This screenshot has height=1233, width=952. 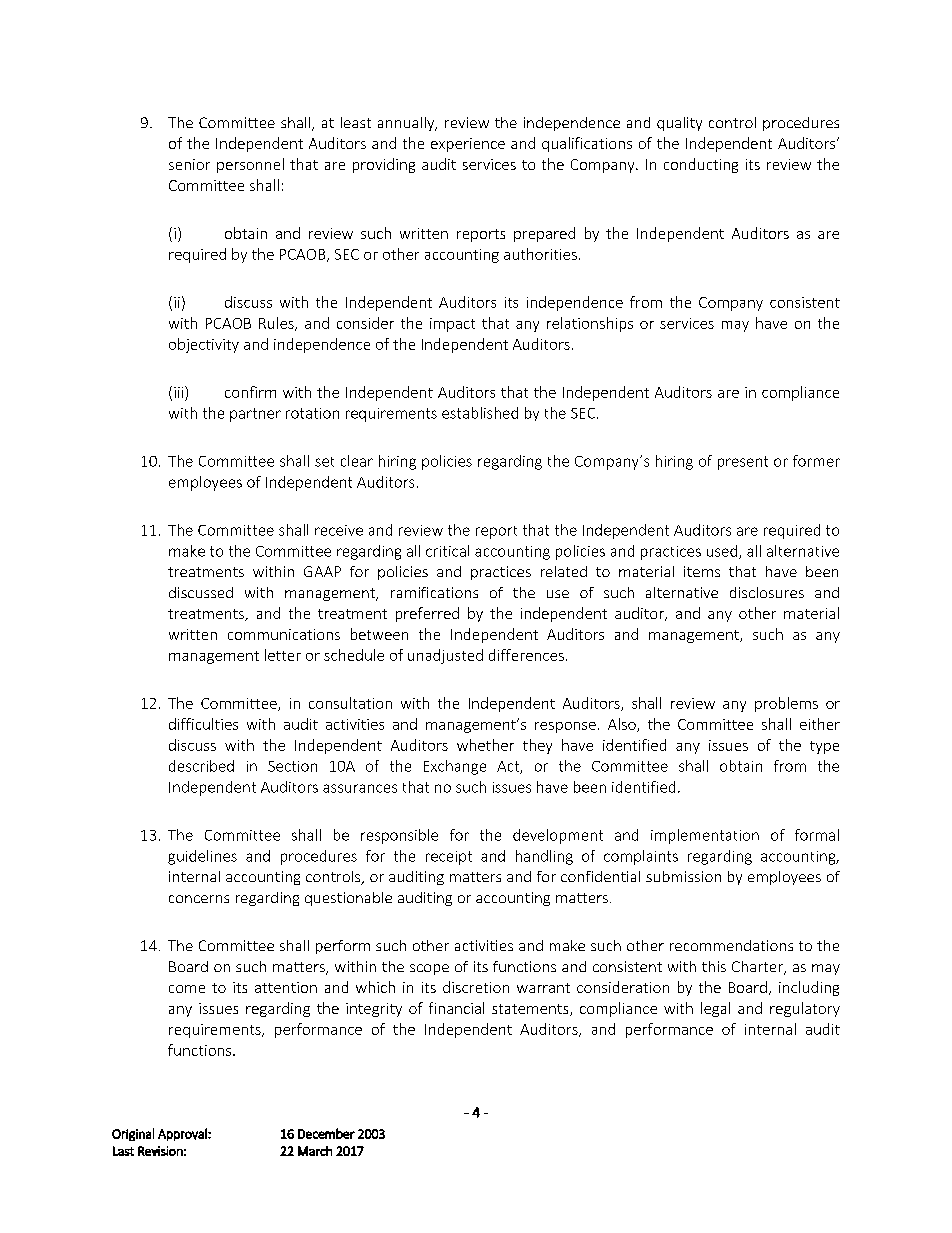 What do you see at coordinates (701, 165) in the screenshot?
I see `conducting` at bounding box center [701, 165].
